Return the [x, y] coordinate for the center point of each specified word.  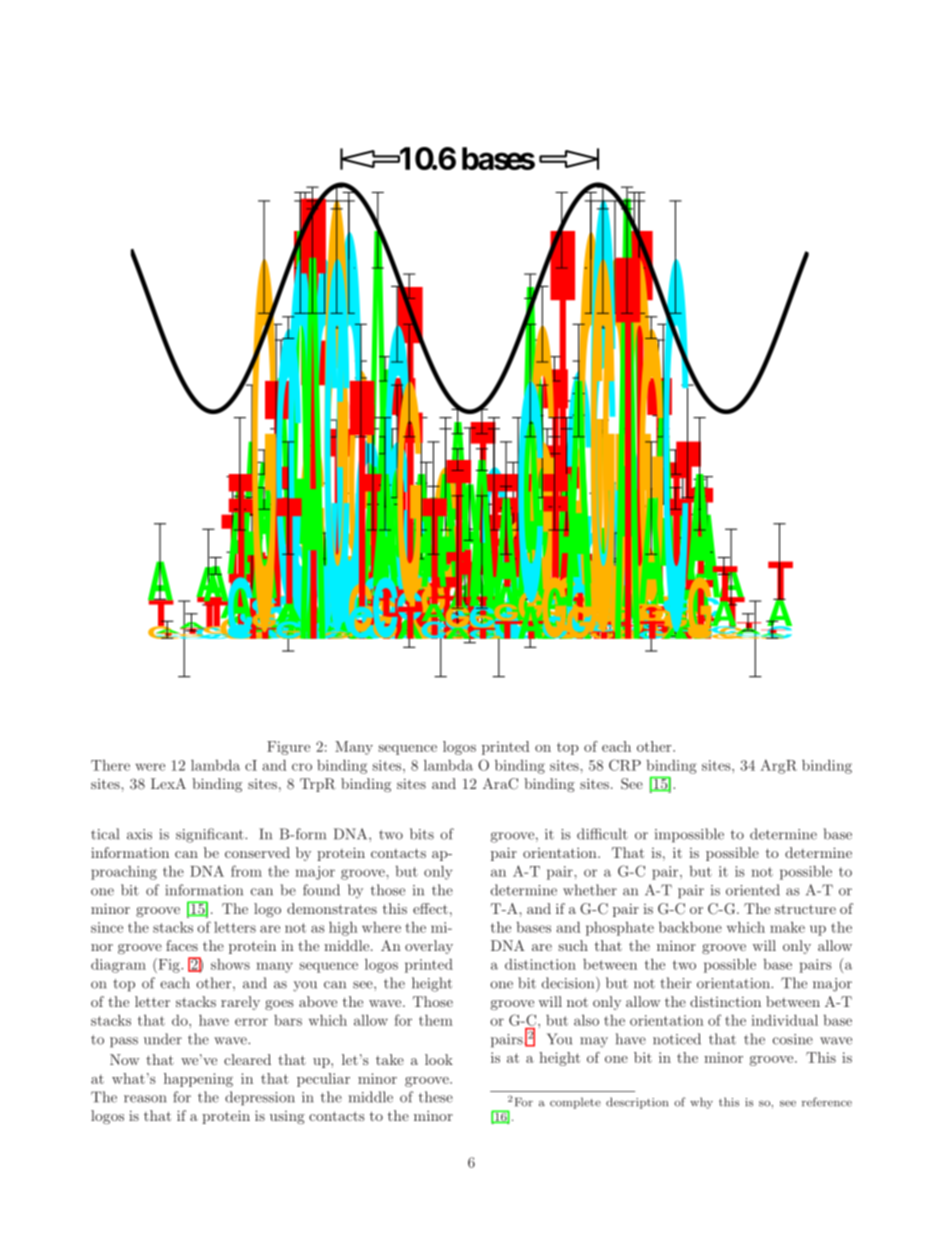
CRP [625, 765]
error [251, 1022]
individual [784, 1020]
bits [422, 834]
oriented [753, 890]
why [701, 1103]
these [436, 1097]
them [436, 1020]
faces [182, 945]
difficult [602, 834]
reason [145, 1099]
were [150, 767]
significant [211, 835]
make [787, 927]
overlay [429, 947]
